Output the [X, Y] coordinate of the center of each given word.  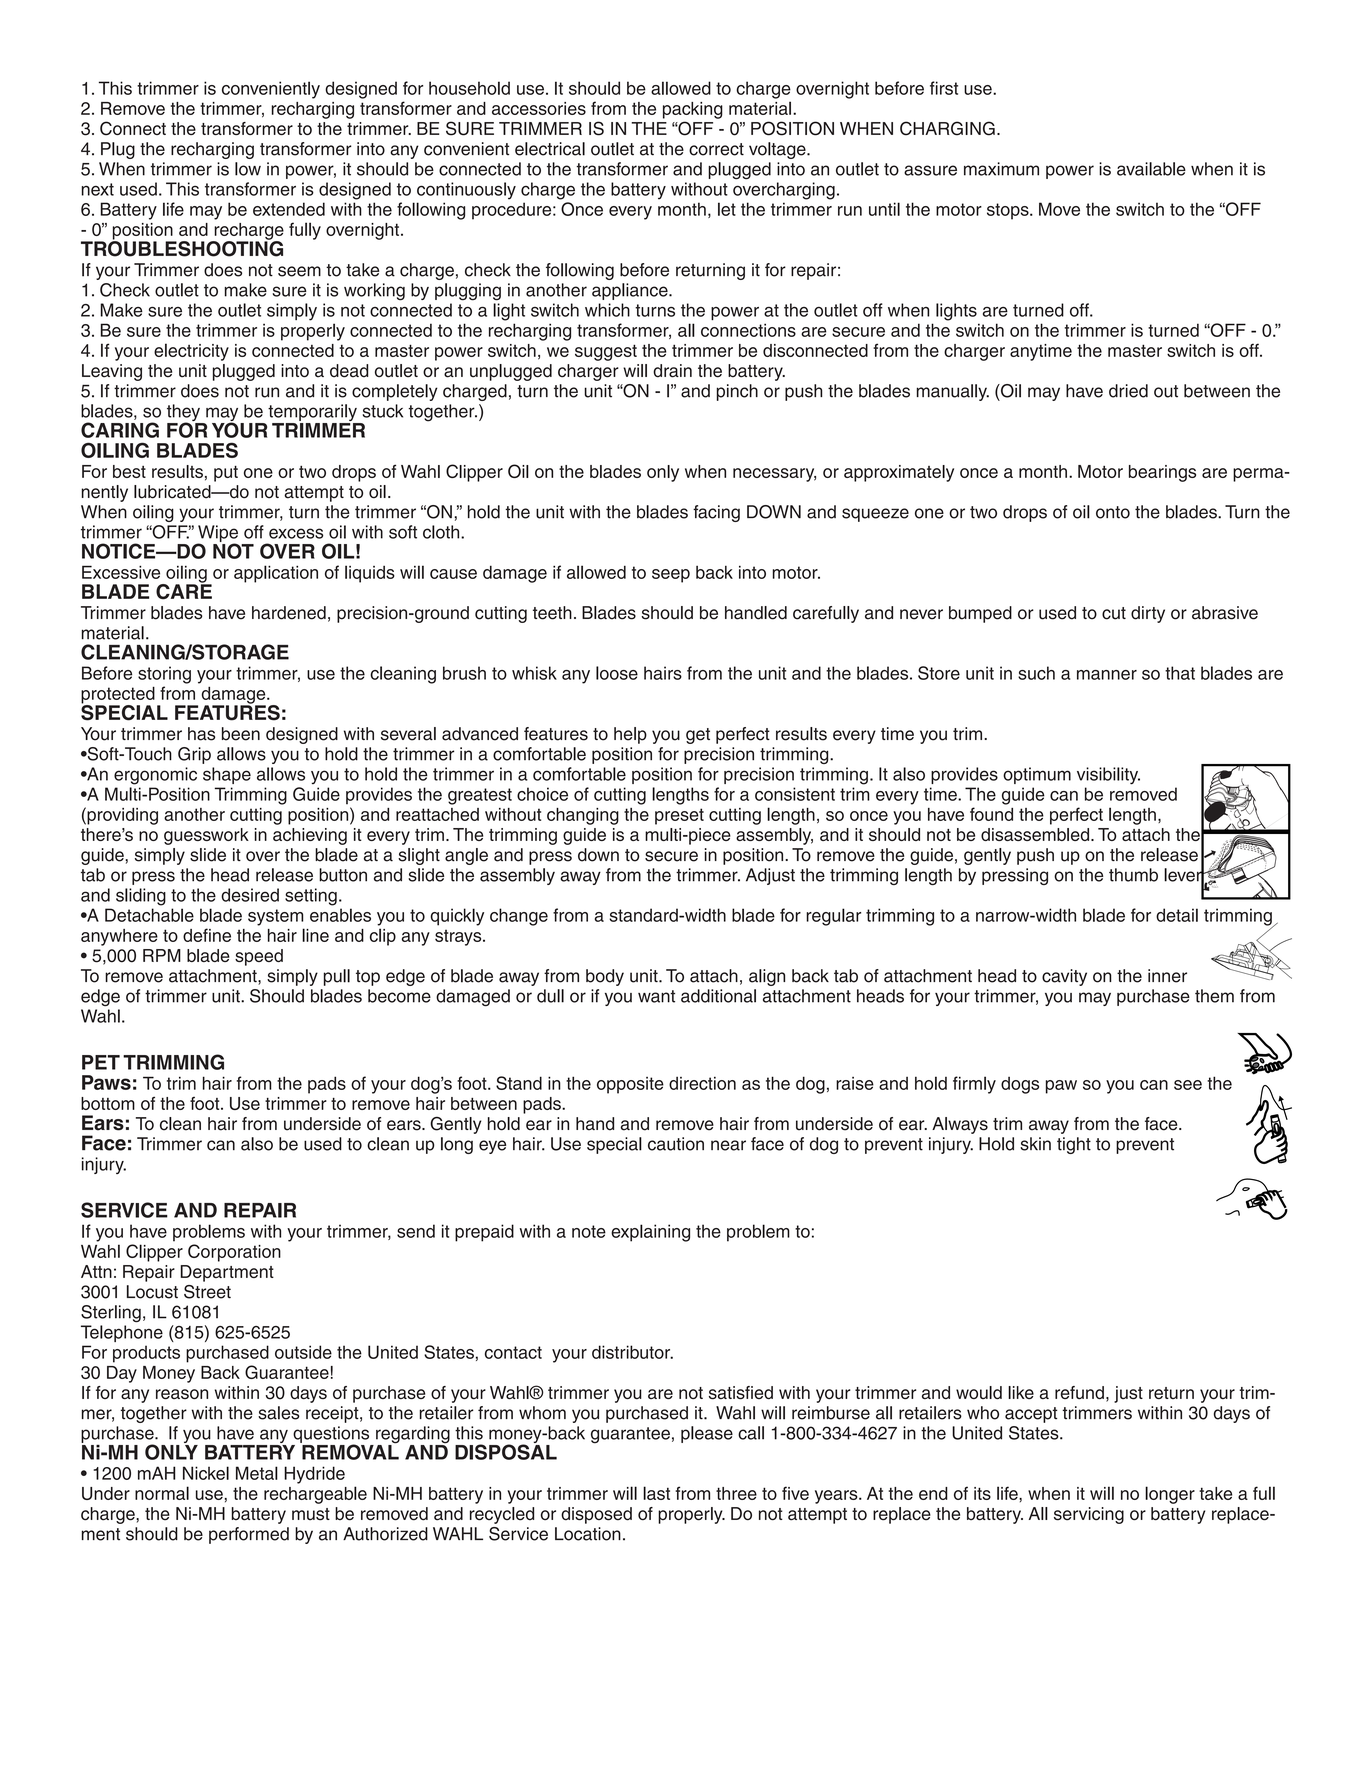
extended [289, 209]
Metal [257, 1473]
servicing [1089, 1515]
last [656, 1493]
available [1151, 169]
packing [693, 110]
